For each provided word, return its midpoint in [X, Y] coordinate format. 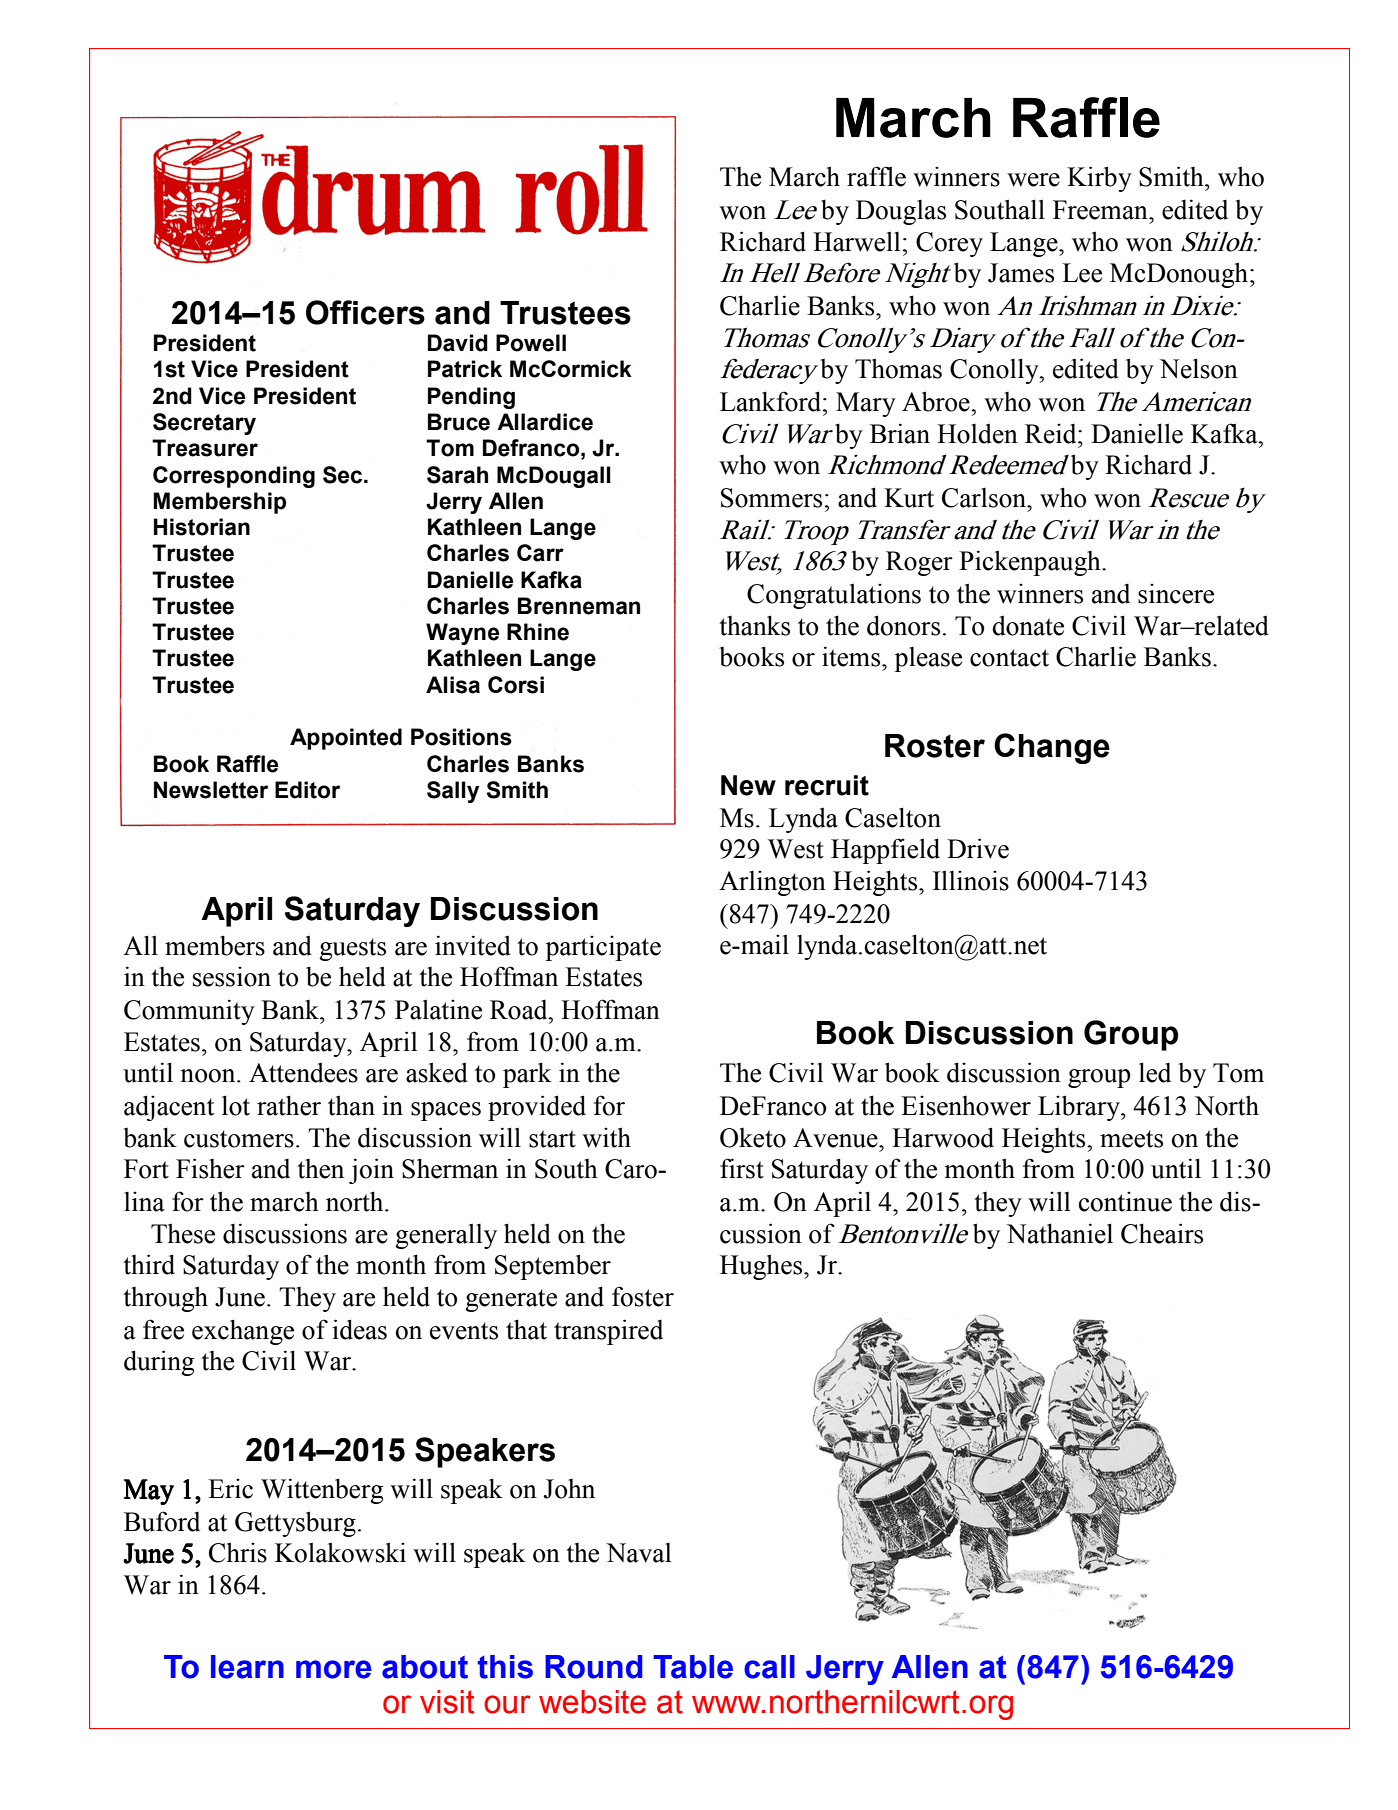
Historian [202, 527]
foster [643, 1296]
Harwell [857, 241]
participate [603, 948]
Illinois [971, 880]
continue [1125, 1202]
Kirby [1099, 179]
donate [1028, 625]
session [232, 977]
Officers [365, 312]
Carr [540, 553]
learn [247, 1667]
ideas [359, 1329]
